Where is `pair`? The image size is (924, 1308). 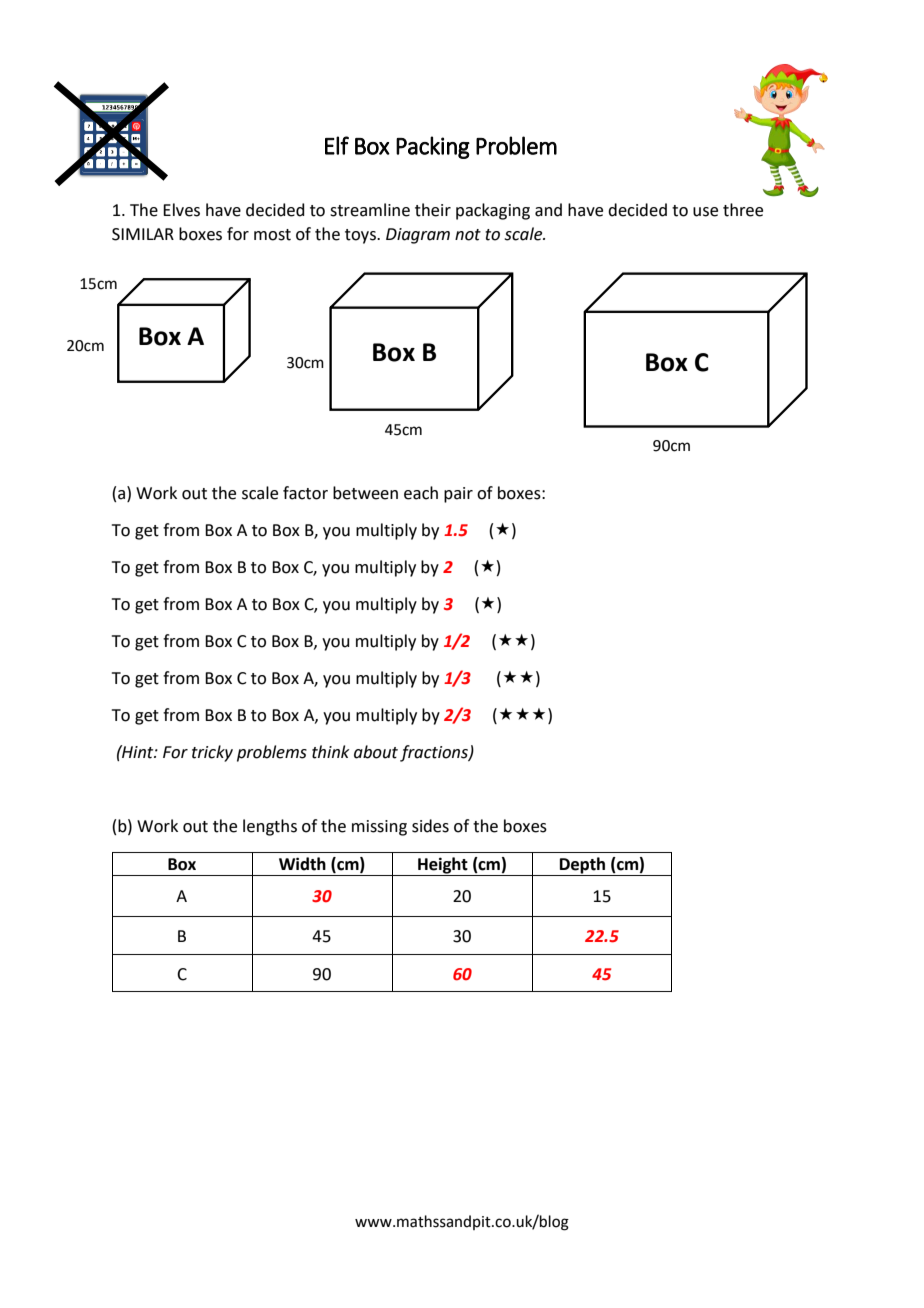 pair is located at coordinates (458, 495).
